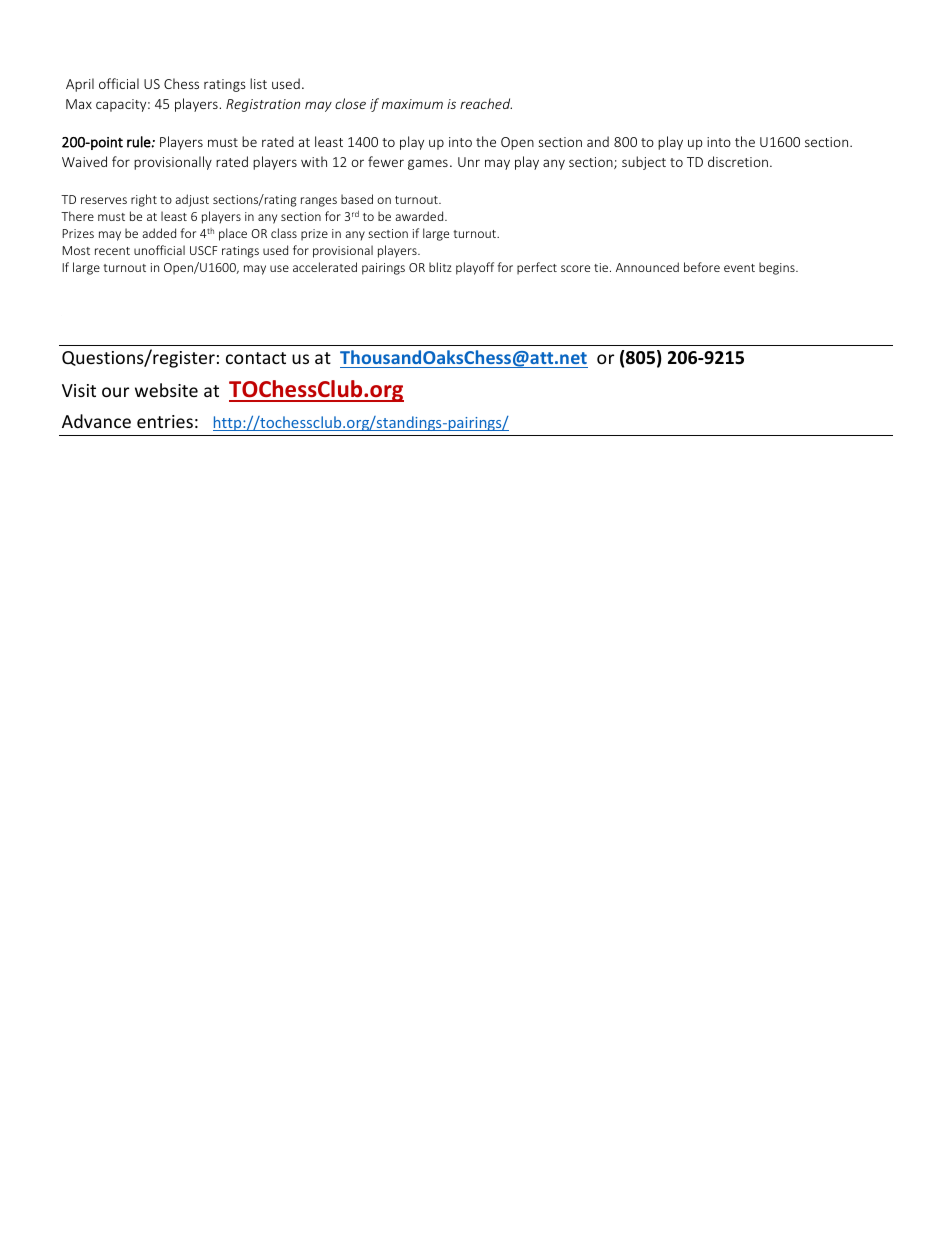  What do you see at coordinates (166, 390) in the screenshot?
I see `website` at bounding box center [166, 390].
